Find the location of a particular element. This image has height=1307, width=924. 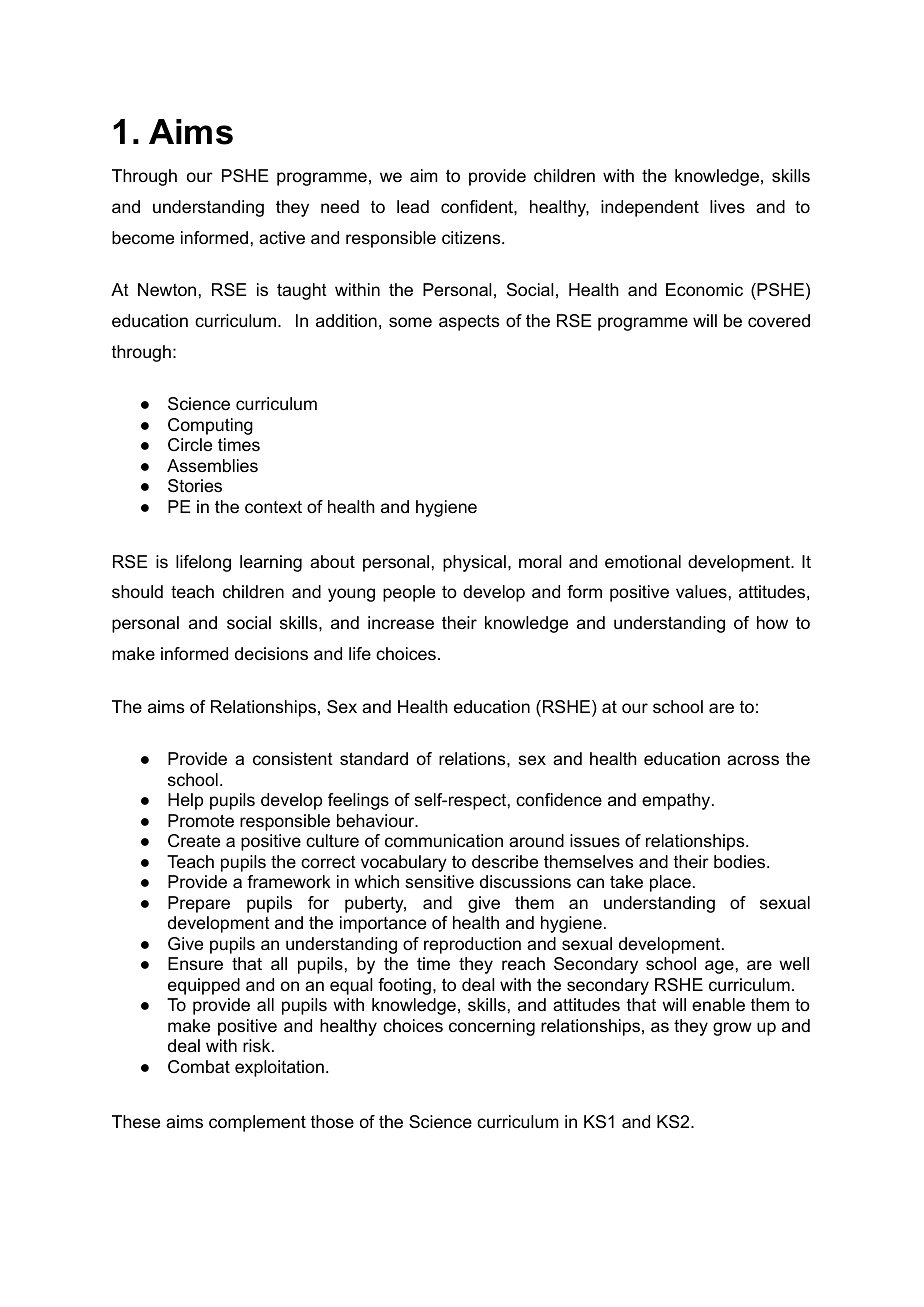

emotional is located at coordinates (643, 562).
